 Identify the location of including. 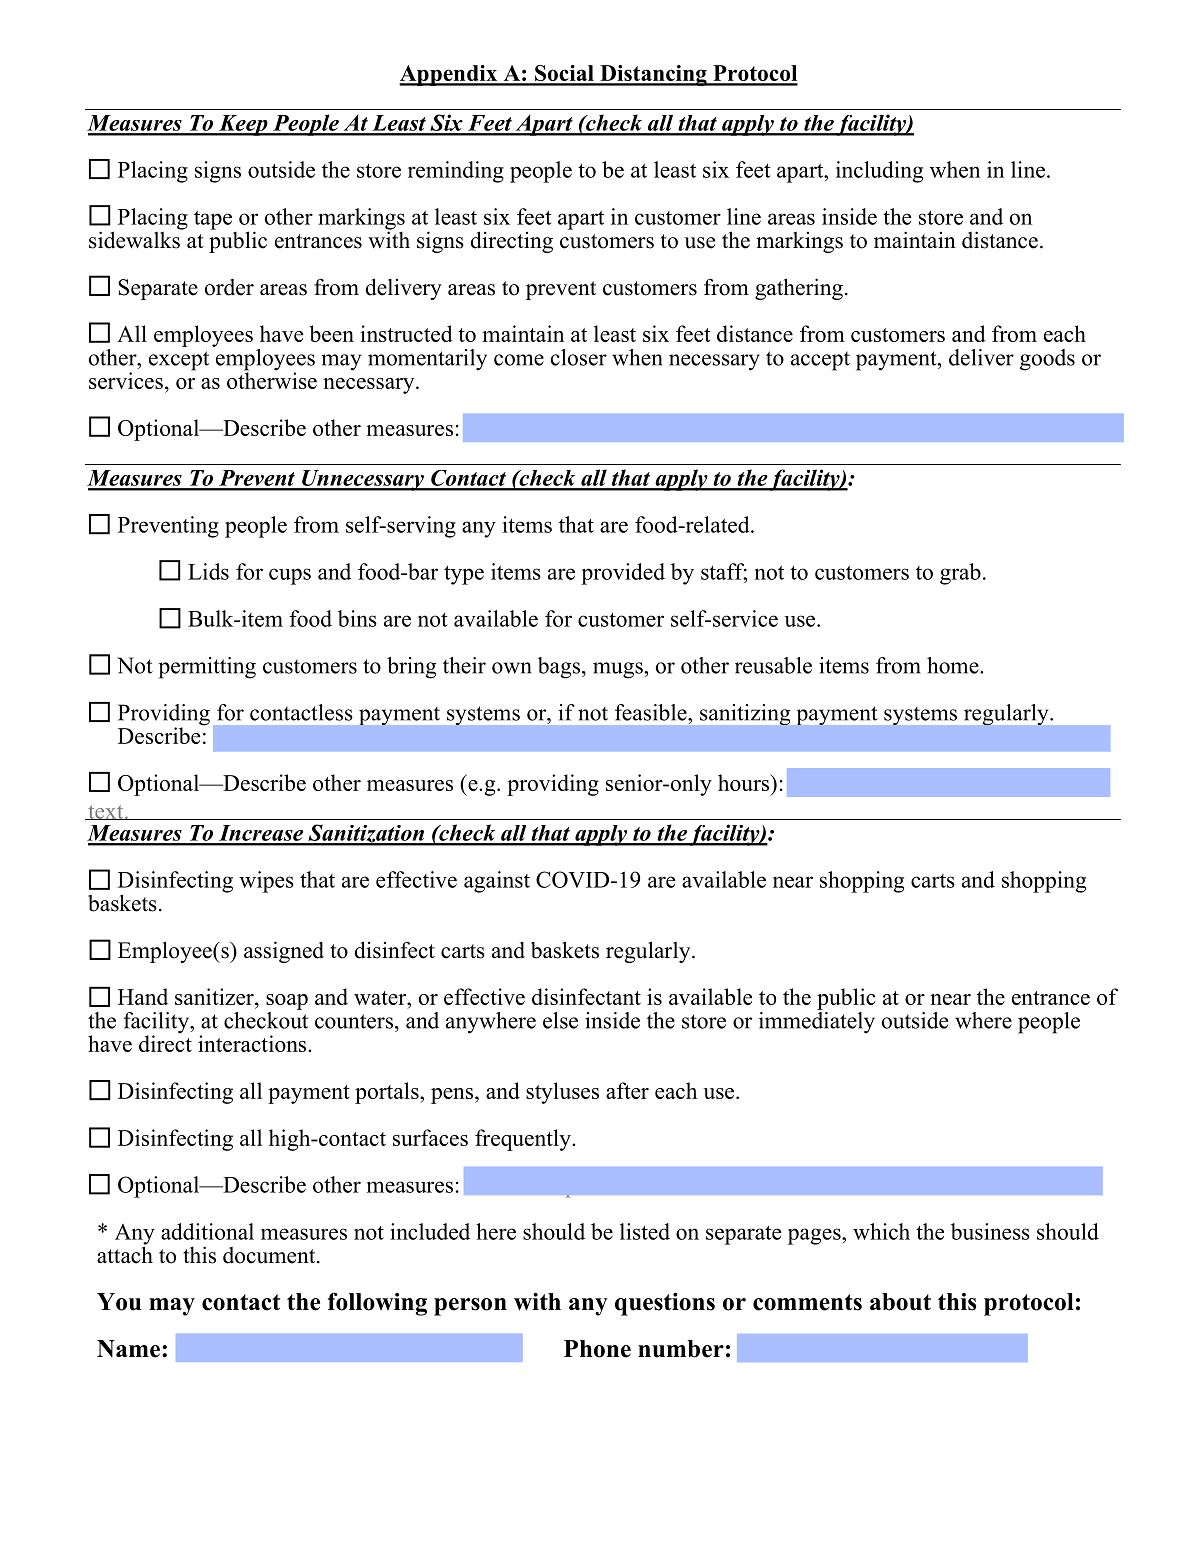
(879, 172).
